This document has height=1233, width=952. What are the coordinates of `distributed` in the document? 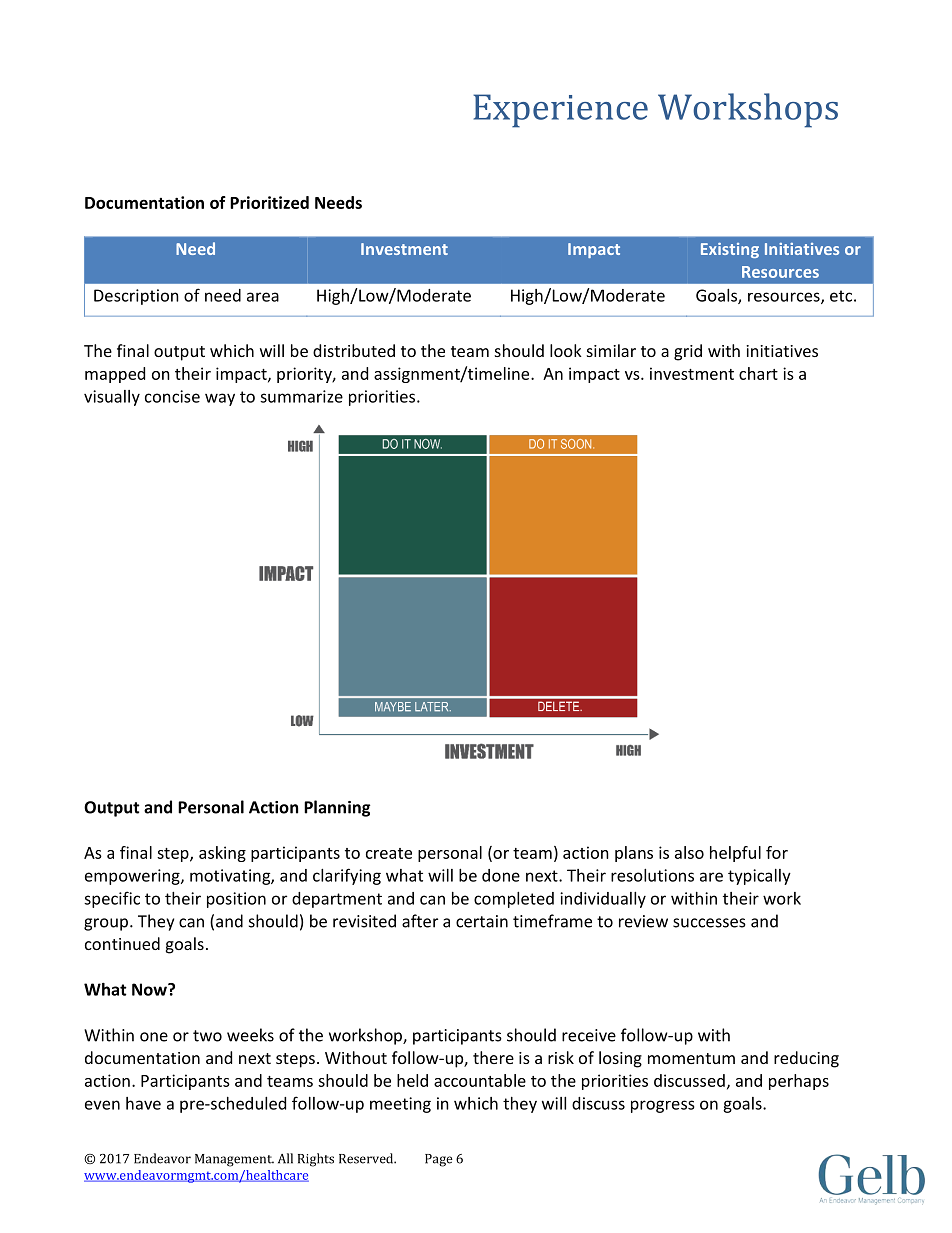 It's located at (354, 350).
